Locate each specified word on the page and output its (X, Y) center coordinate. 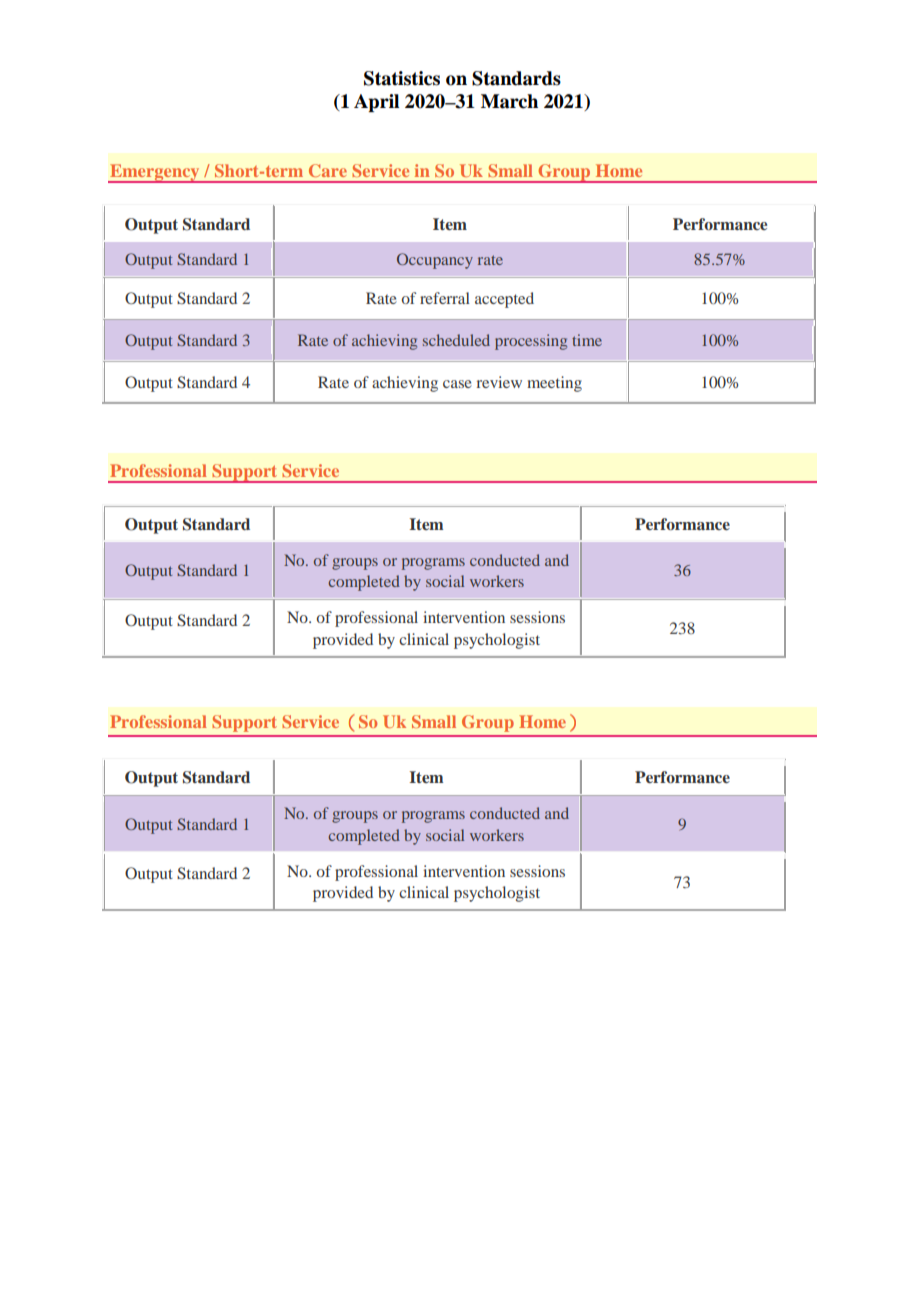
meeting (554, 384)
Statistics (402, 78)
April (376, 103)
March (509, 101)
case (457, 384)
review (499, 382)
